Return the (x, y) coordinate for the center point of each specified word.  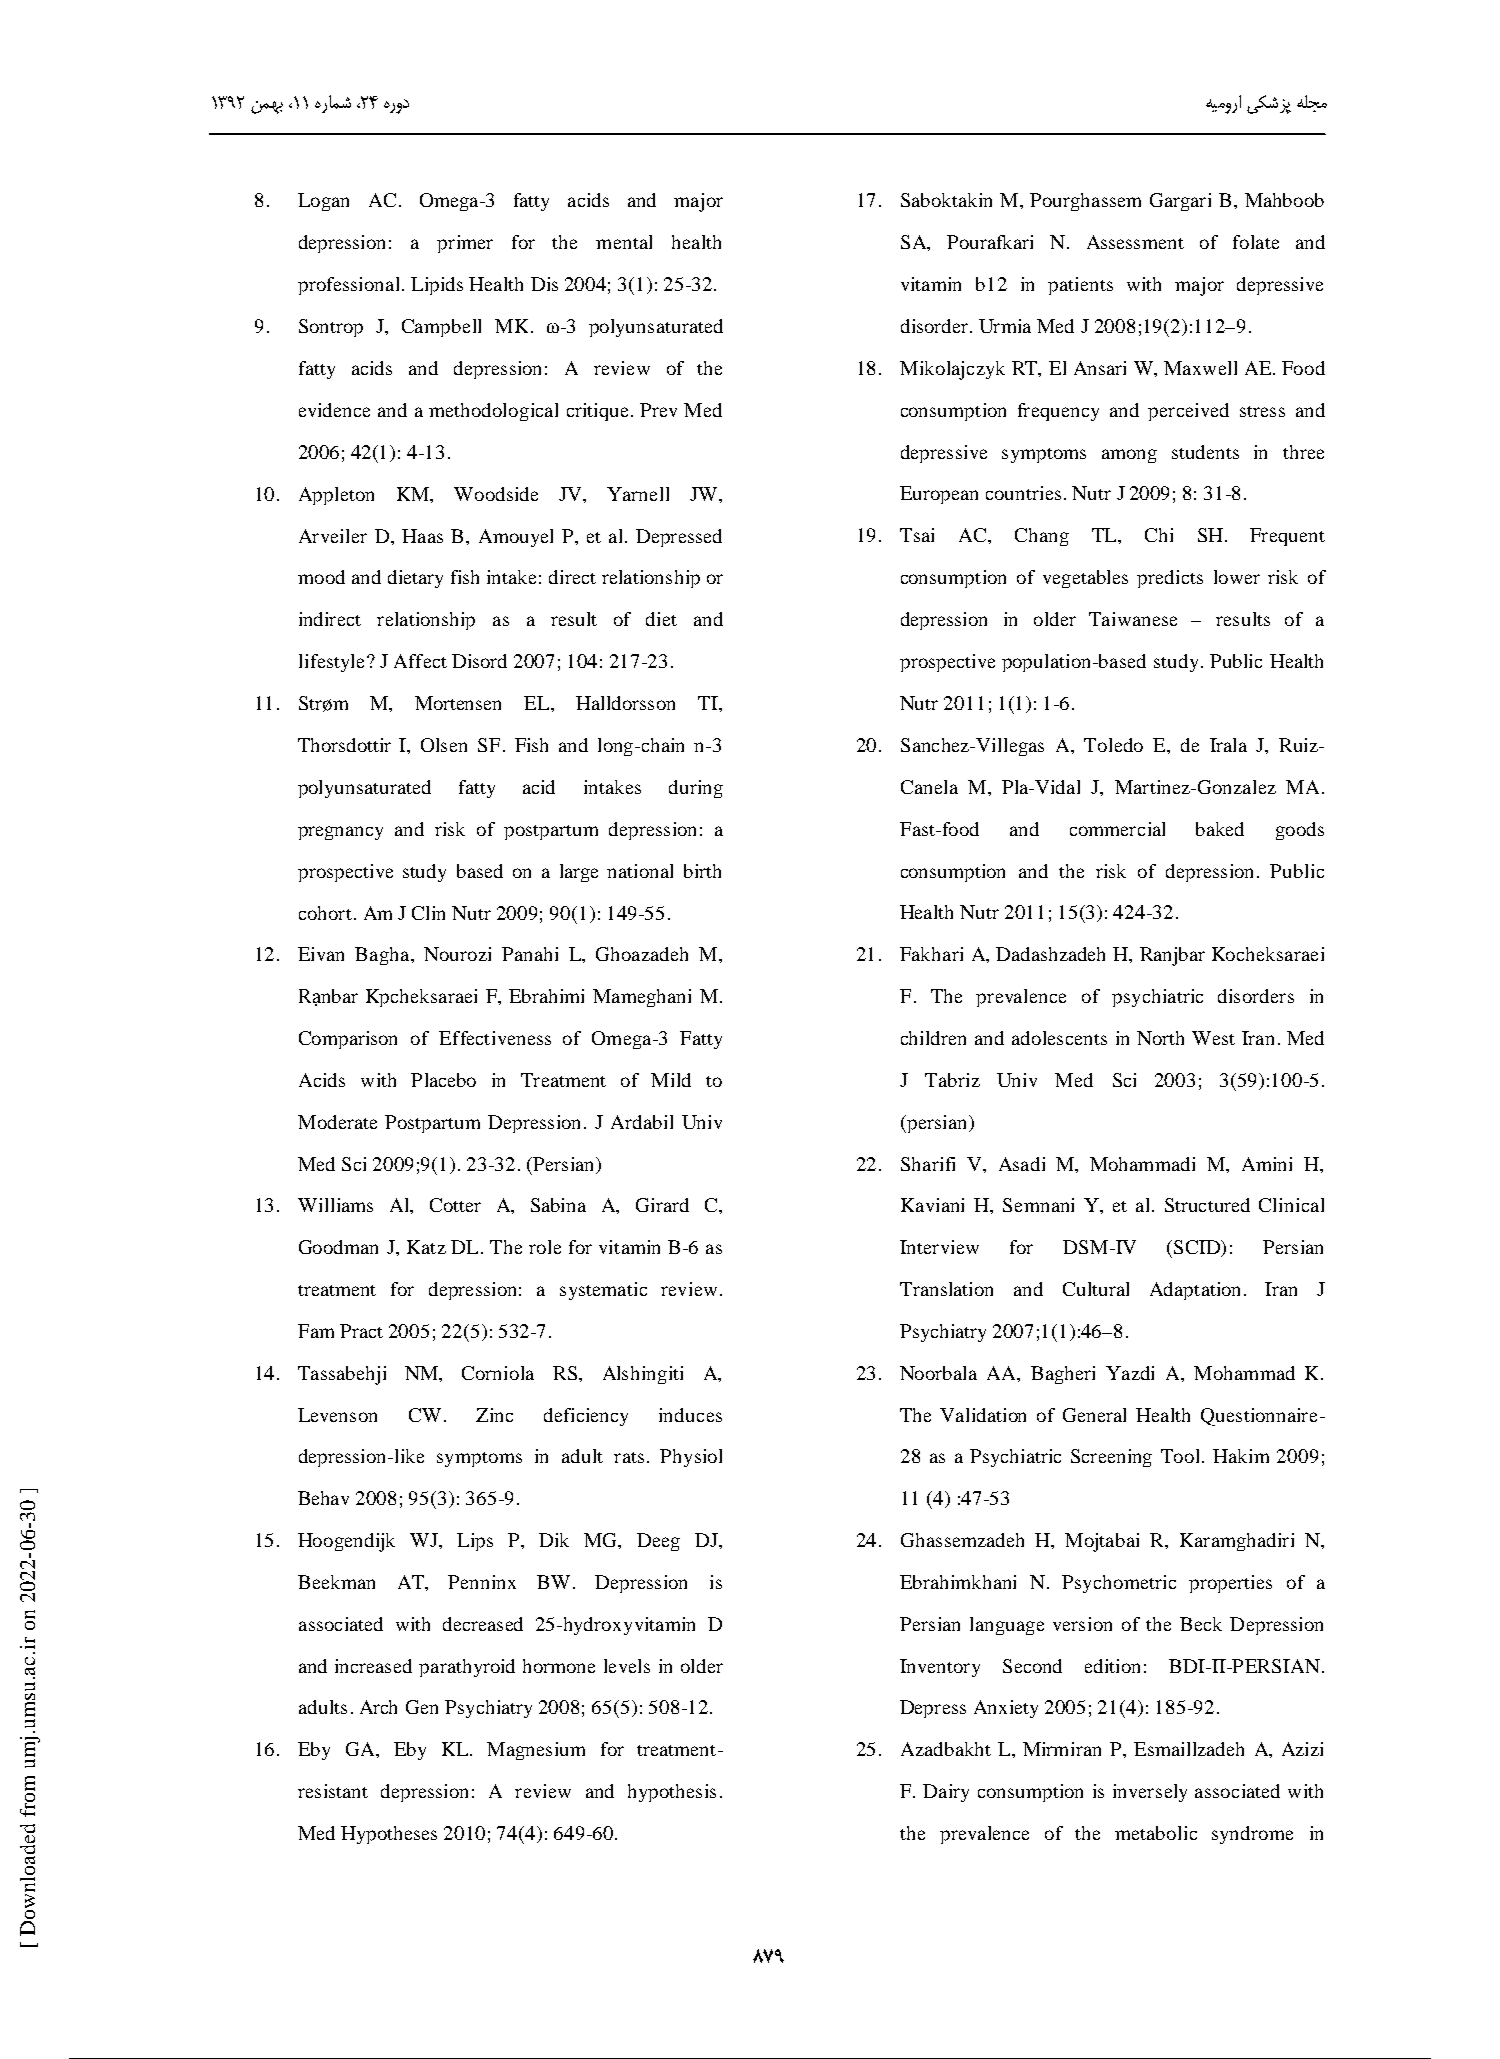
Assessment (1135, 242)
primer (465, 244)
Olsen (444, 745)
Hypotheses (389, 1835)
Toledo (1113, 745)
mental (624, 242)
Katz (426, 1247)
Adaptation (1195, 1291)
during (696, 789)
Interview (939, 1247)
